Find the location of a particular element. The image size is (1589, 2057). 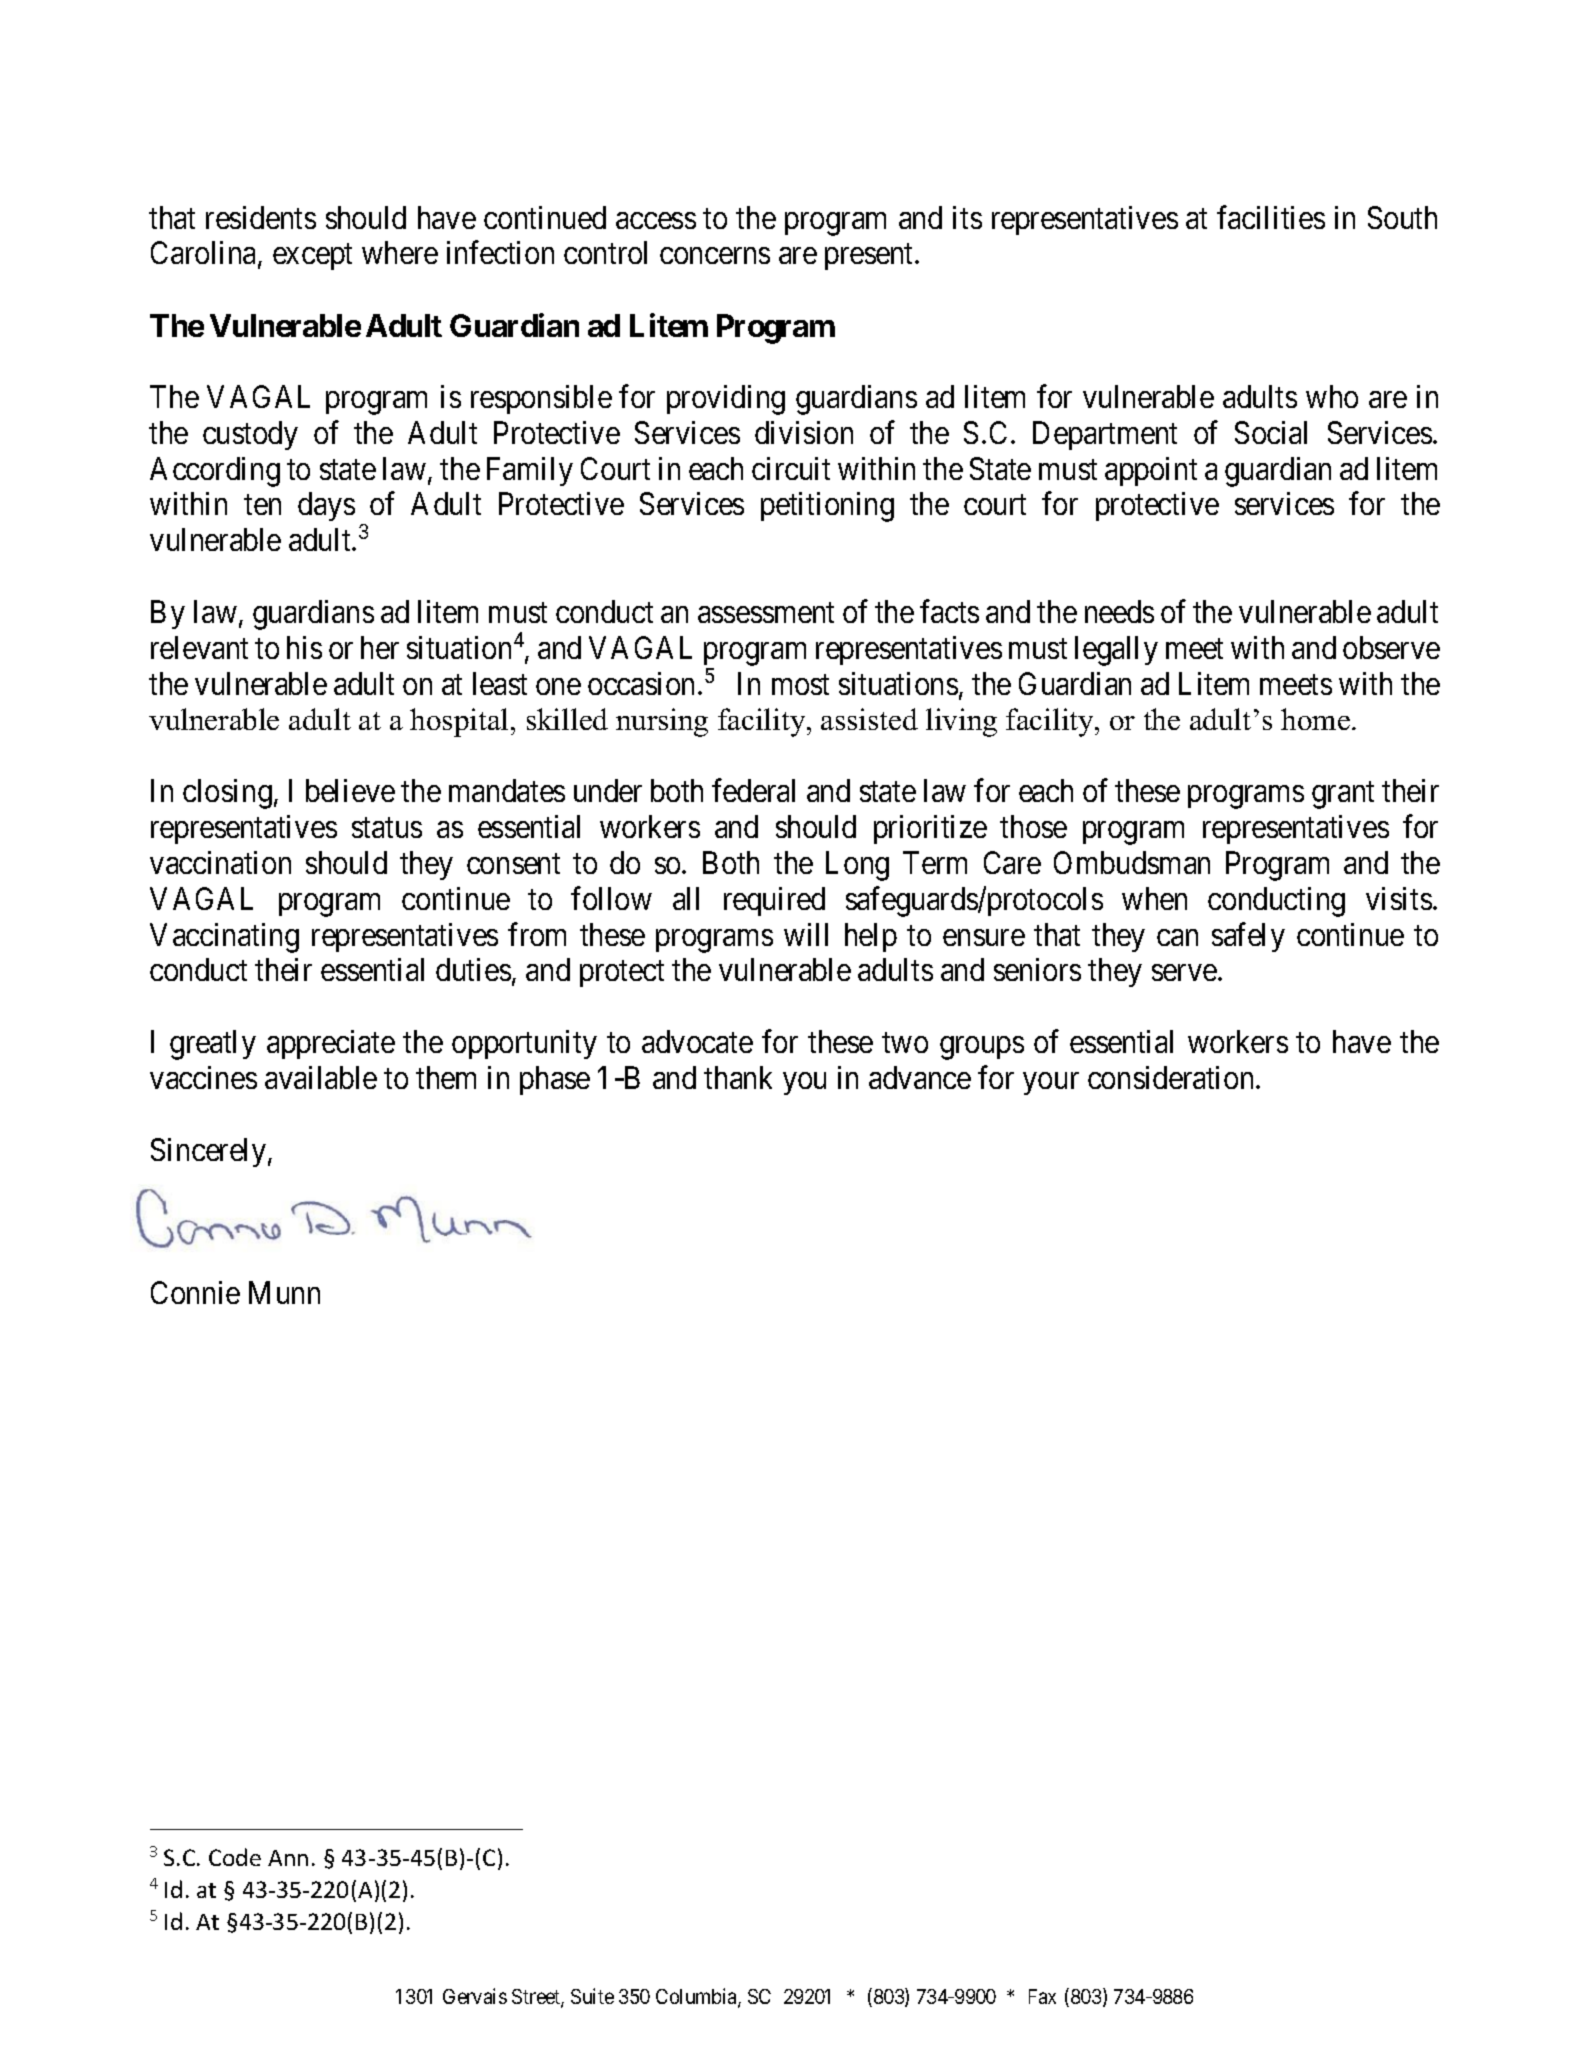

Ann is located at coordinates (288, 1858).
